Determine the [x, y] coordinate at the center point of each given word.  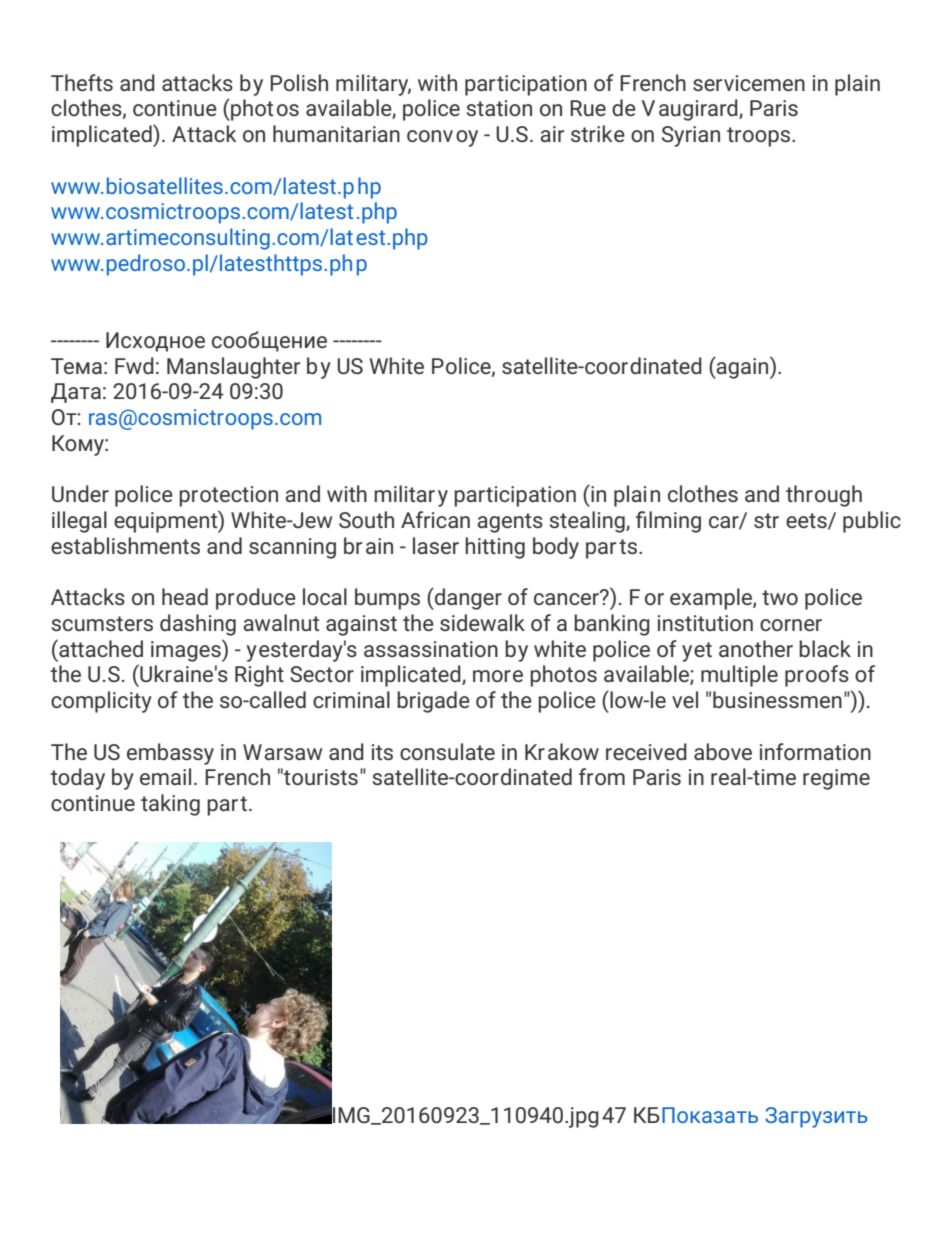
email [165, 776]
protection [228, 496]
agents [510, 523]
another [756, 648]
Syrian [691, 136]
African [435, 519]
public [872, 522]
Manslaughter [233, 368]
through [824, 496]
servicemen [749, 83]
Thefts [82, 82]
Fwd [134, 365]
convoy [442, 138]
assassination [431, 649]
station [499, 108]
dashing [198, 625]
